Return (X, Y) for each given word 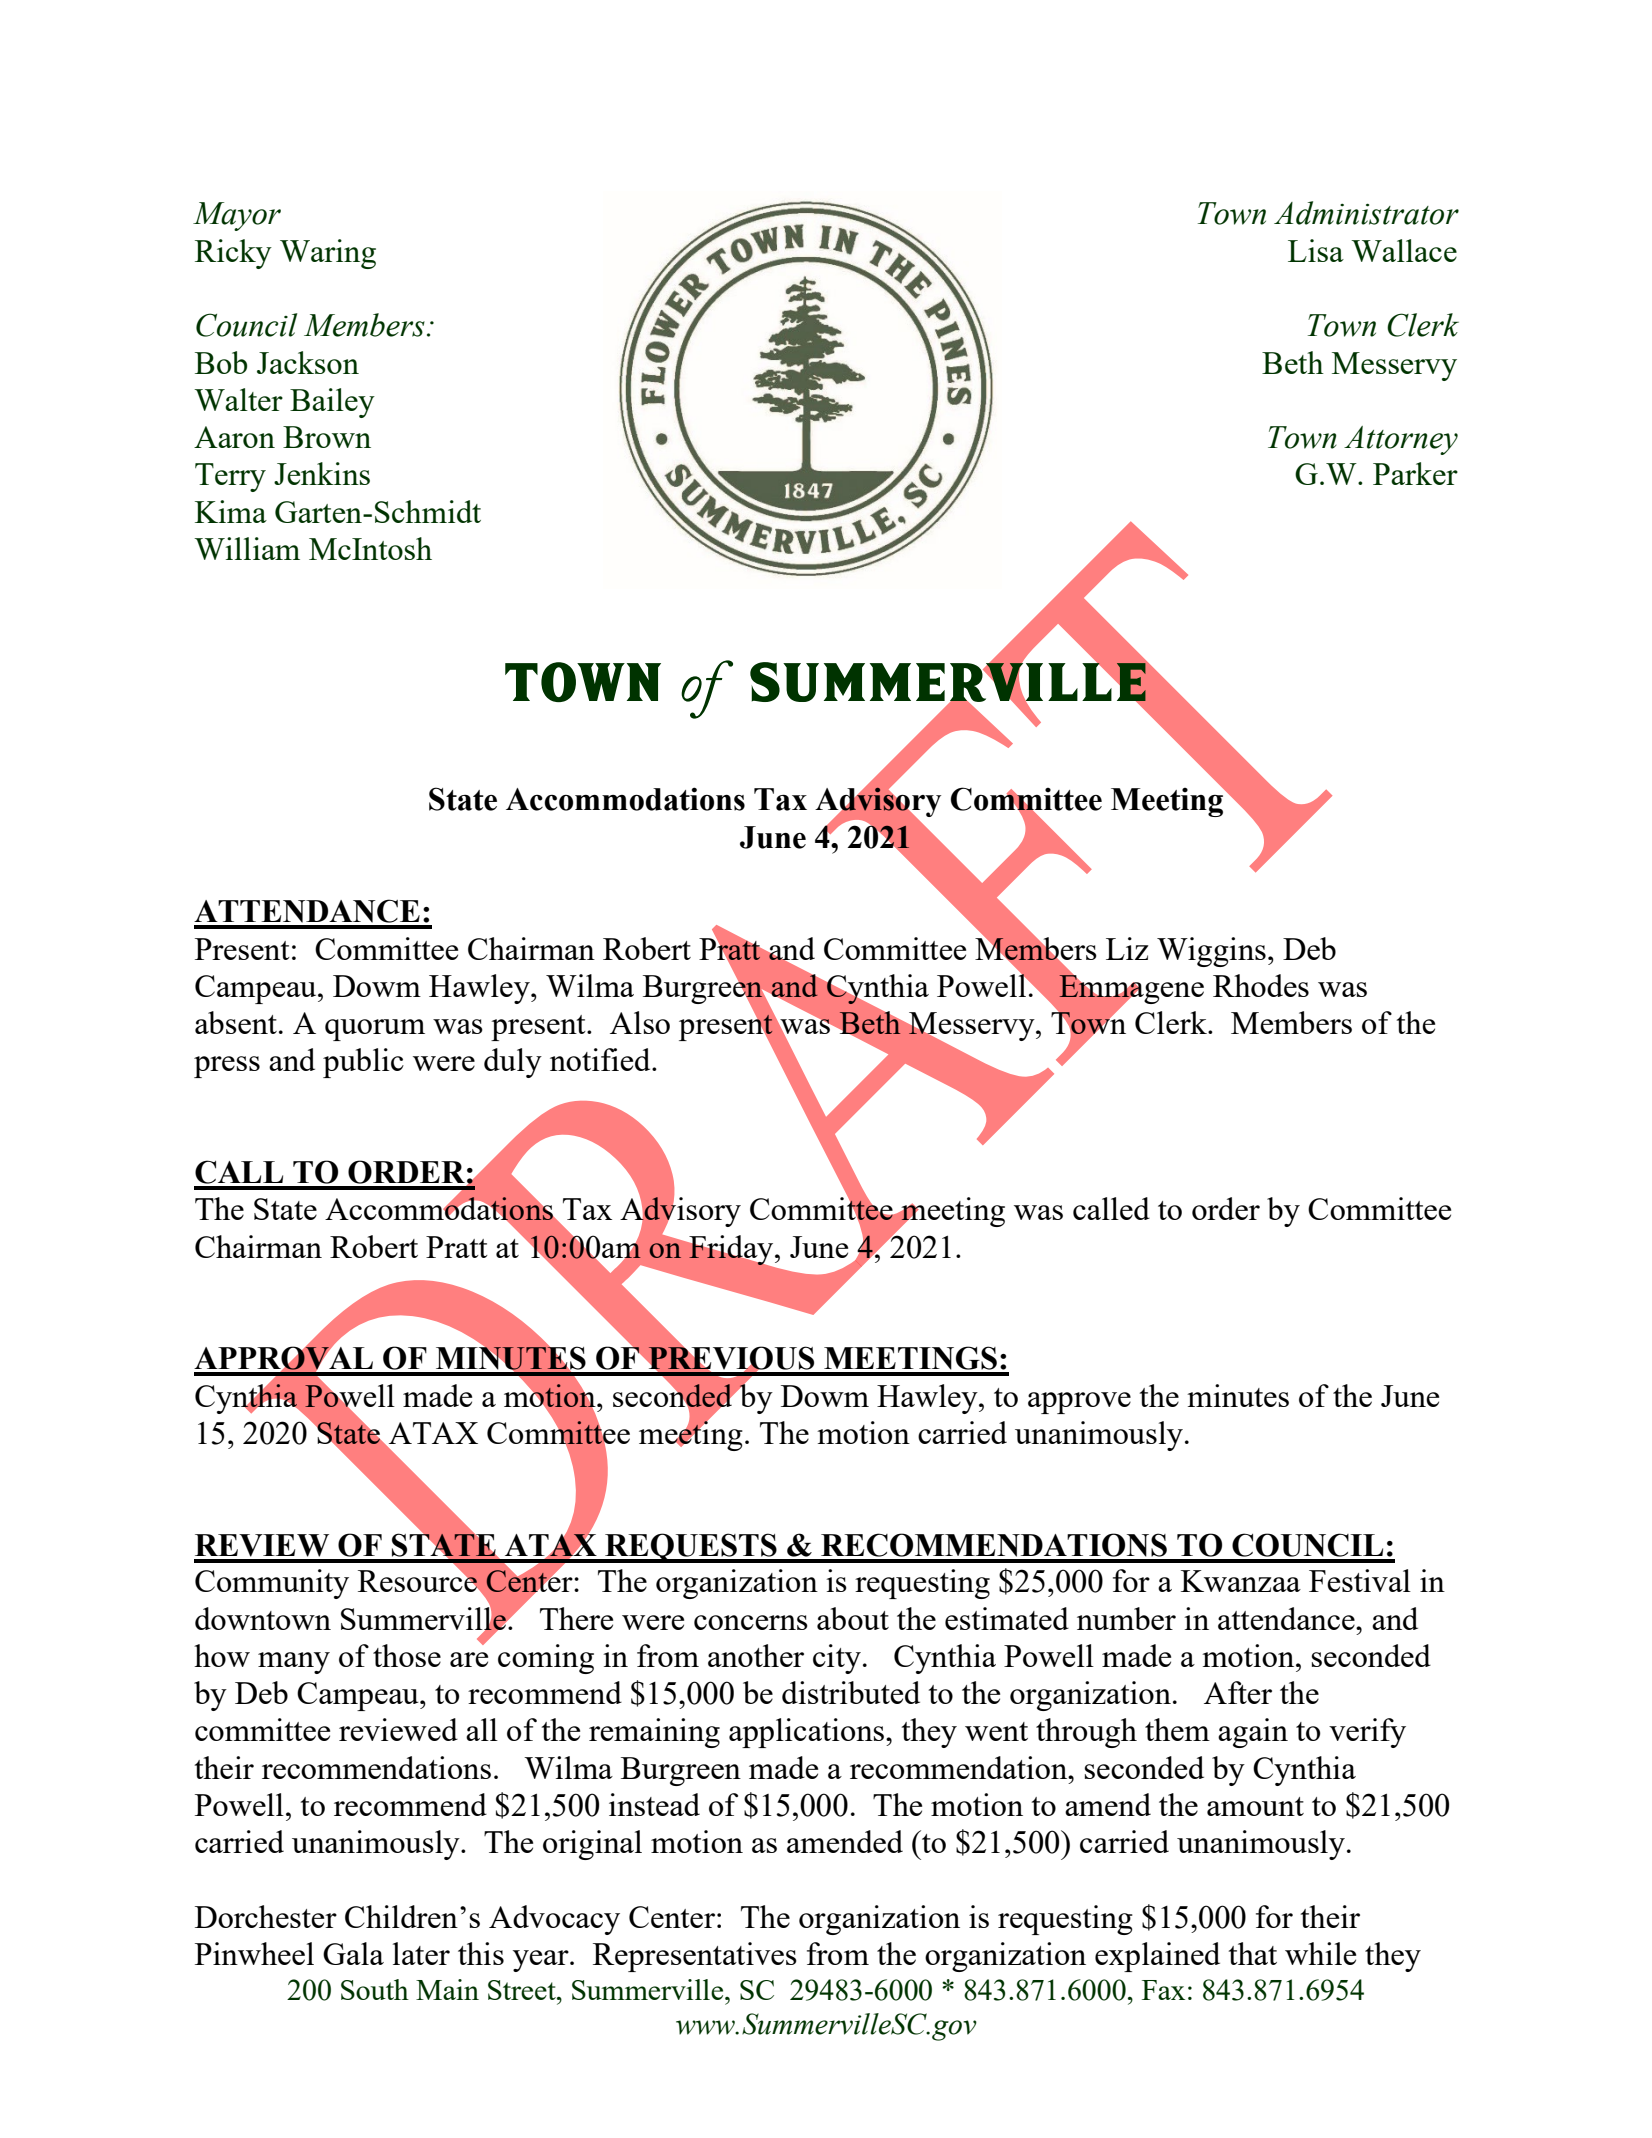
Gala (353, 1953)
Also (640, 1022)
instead (654, 1804)
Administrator (1366, 213)
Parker (1415, 473)
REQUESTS (691, 1548)
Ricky (233, 254)
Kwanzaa (1241, 1581)
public (363, 1063)
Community (272, 1584)
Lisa (1316, 250)
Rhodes (1261, 985)
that (1253, 1953)
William (247, 548)
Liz (1127, 948)
